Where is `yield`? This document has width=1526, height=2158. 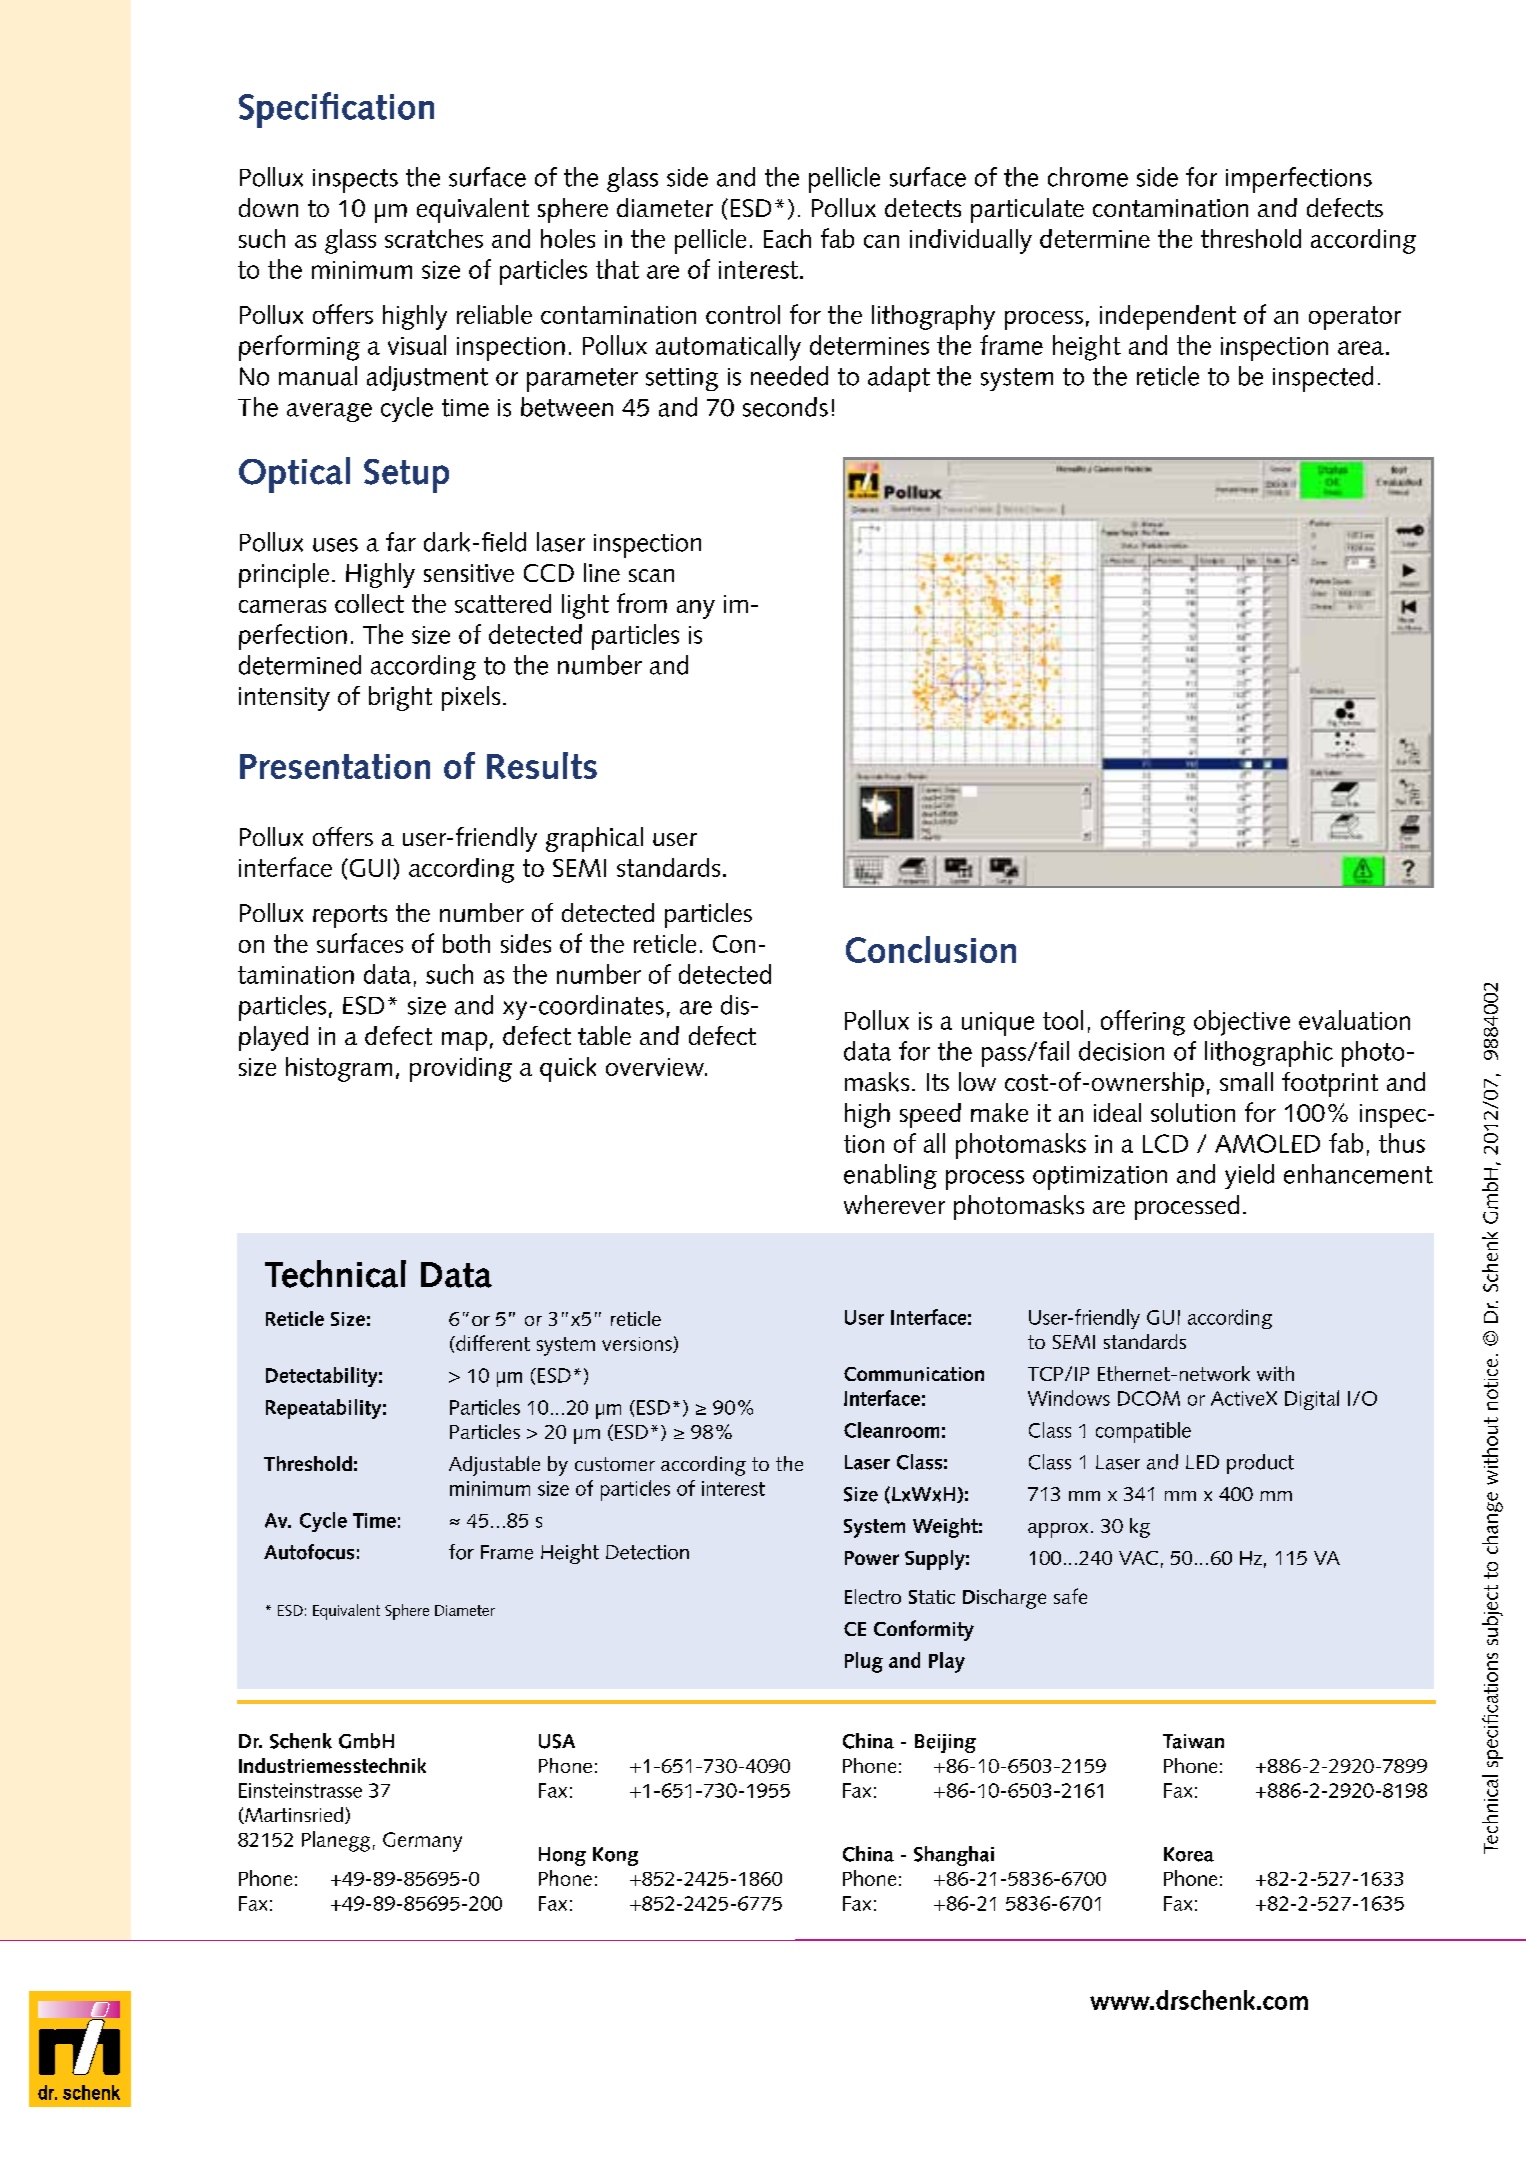 yield is located at coordinates (1249, 1176).
